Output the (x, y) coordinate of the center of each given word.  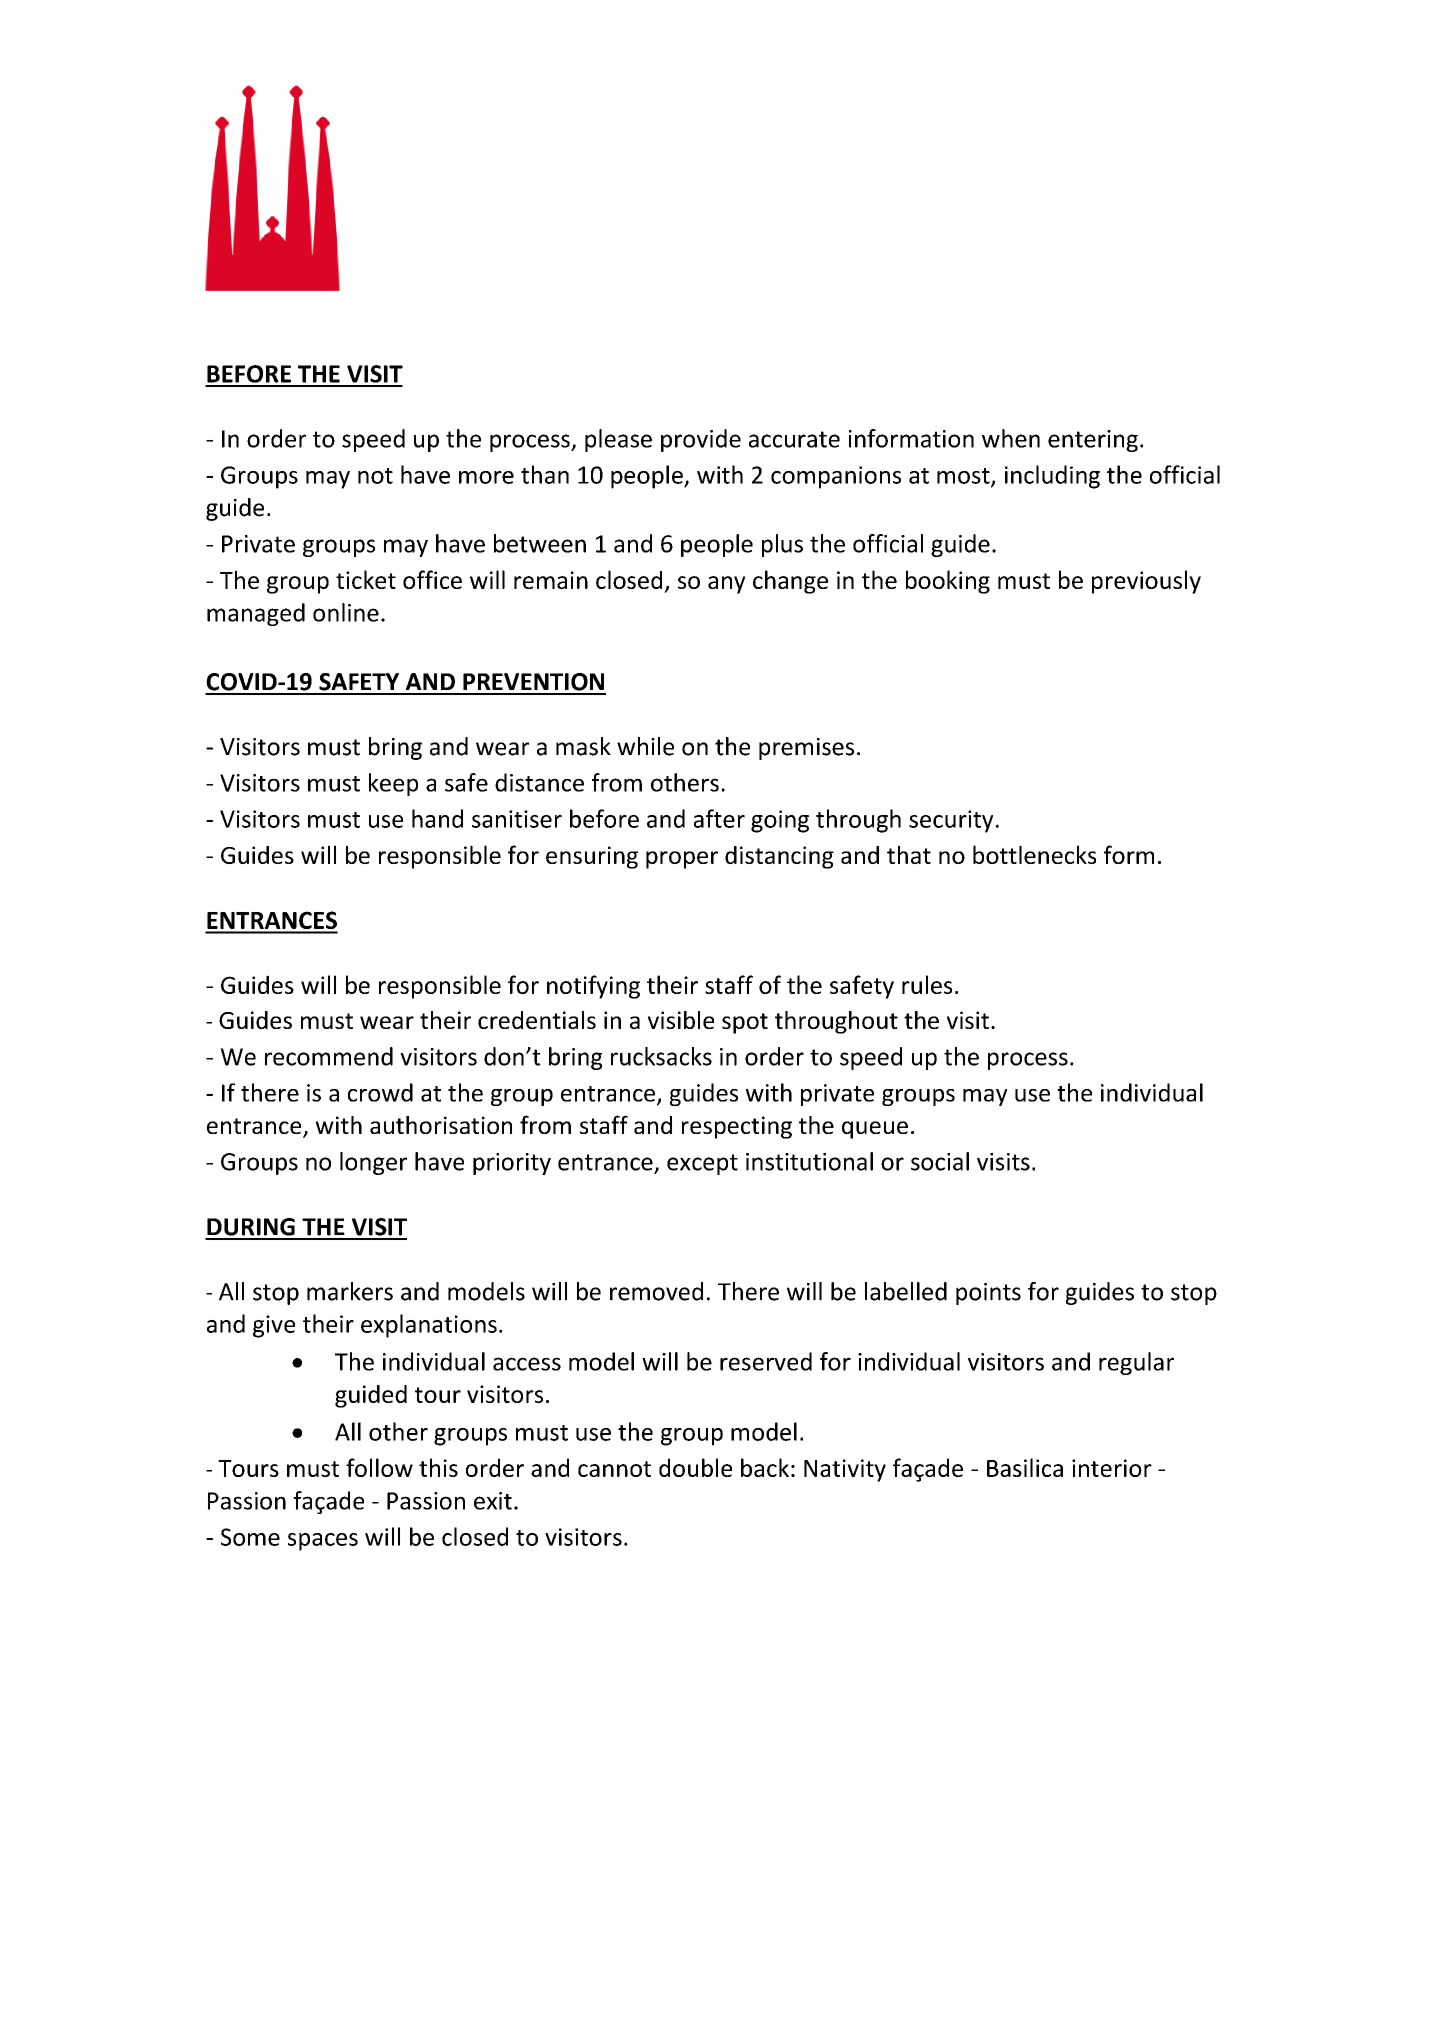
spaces (323, 1542)
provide (701, 440)
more (486, 477)
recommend (329, 1056)
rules (927, 984)
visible (681, 1020)
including (1052, 477)
